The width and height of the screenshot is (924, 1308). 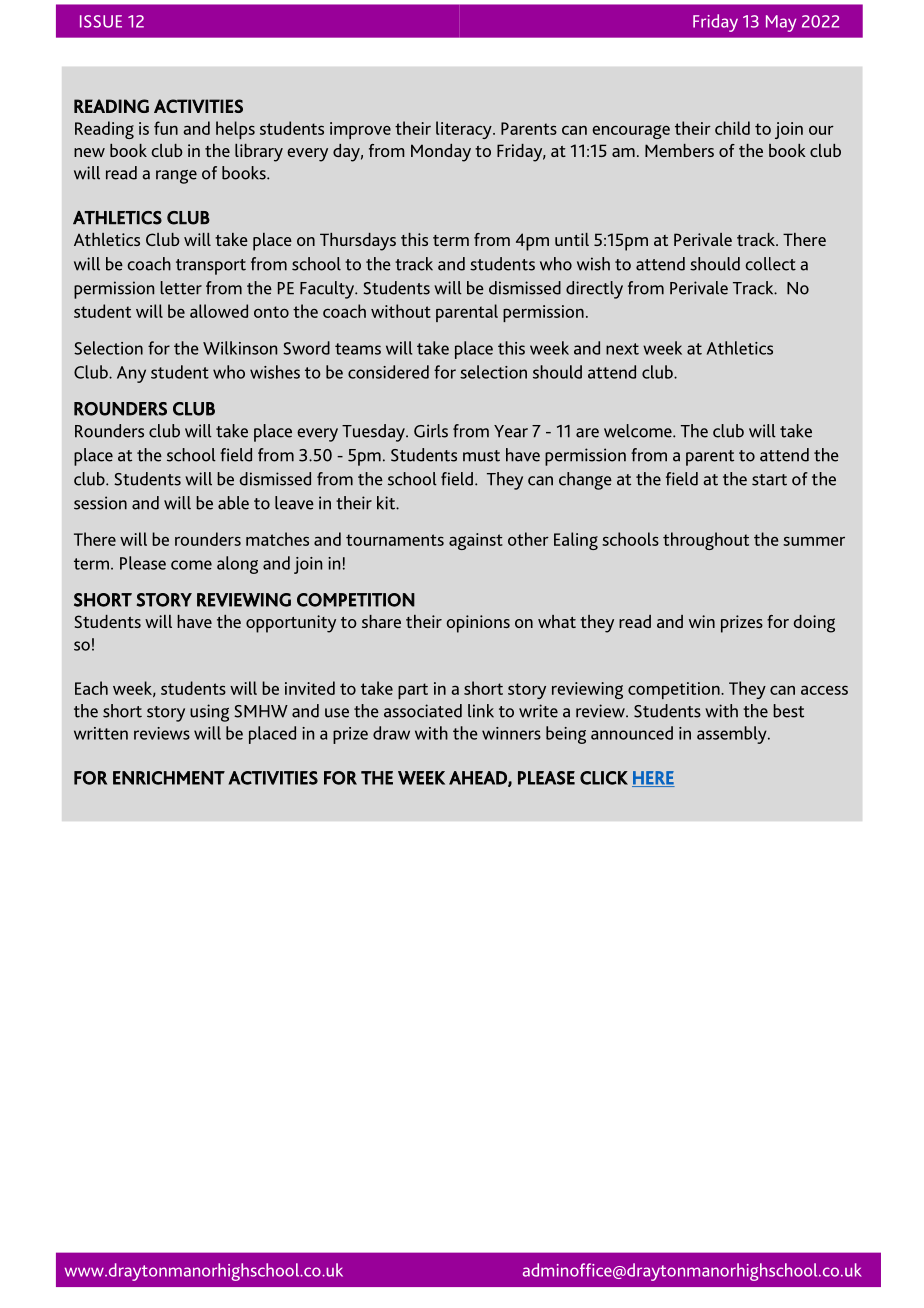 What do you see at coordinates (169, 778) in the screenshot?
I see `ENRICHMENT` at bounding box center [169, 778].
